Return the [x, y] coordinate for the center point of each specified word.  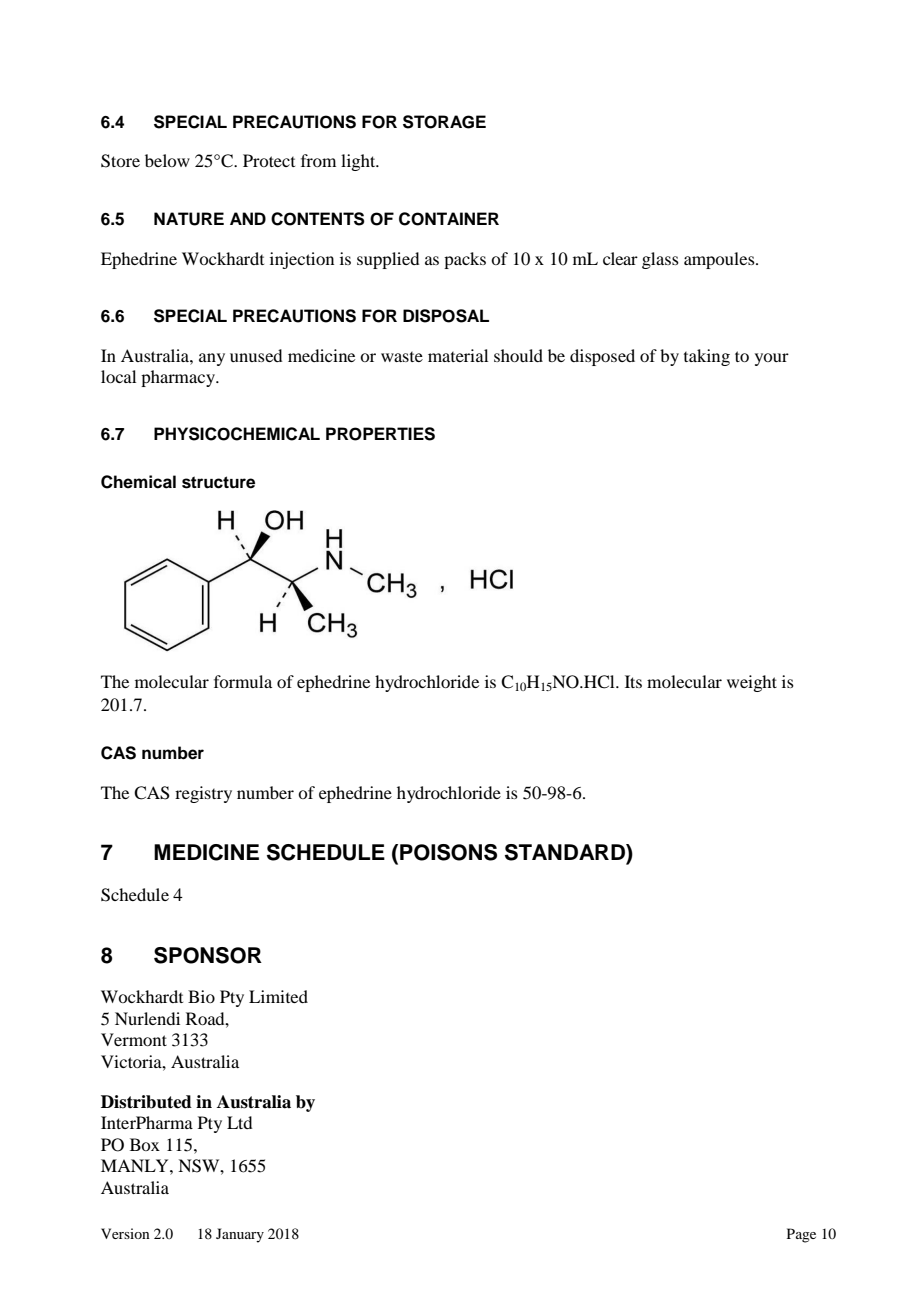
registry [203, 794]
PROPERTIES [380, 434]
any [212, 359]
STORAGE [444, 122]
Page [801, 1235]
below [167, 160]
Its [633, 681]
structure [218, 482]
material [458, 355]
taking [707, 357]
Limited [278, 996]
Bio [201, 996]
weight [752, 683]
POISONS [448, 852]
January [240, 1235]
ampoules [720, 260]
